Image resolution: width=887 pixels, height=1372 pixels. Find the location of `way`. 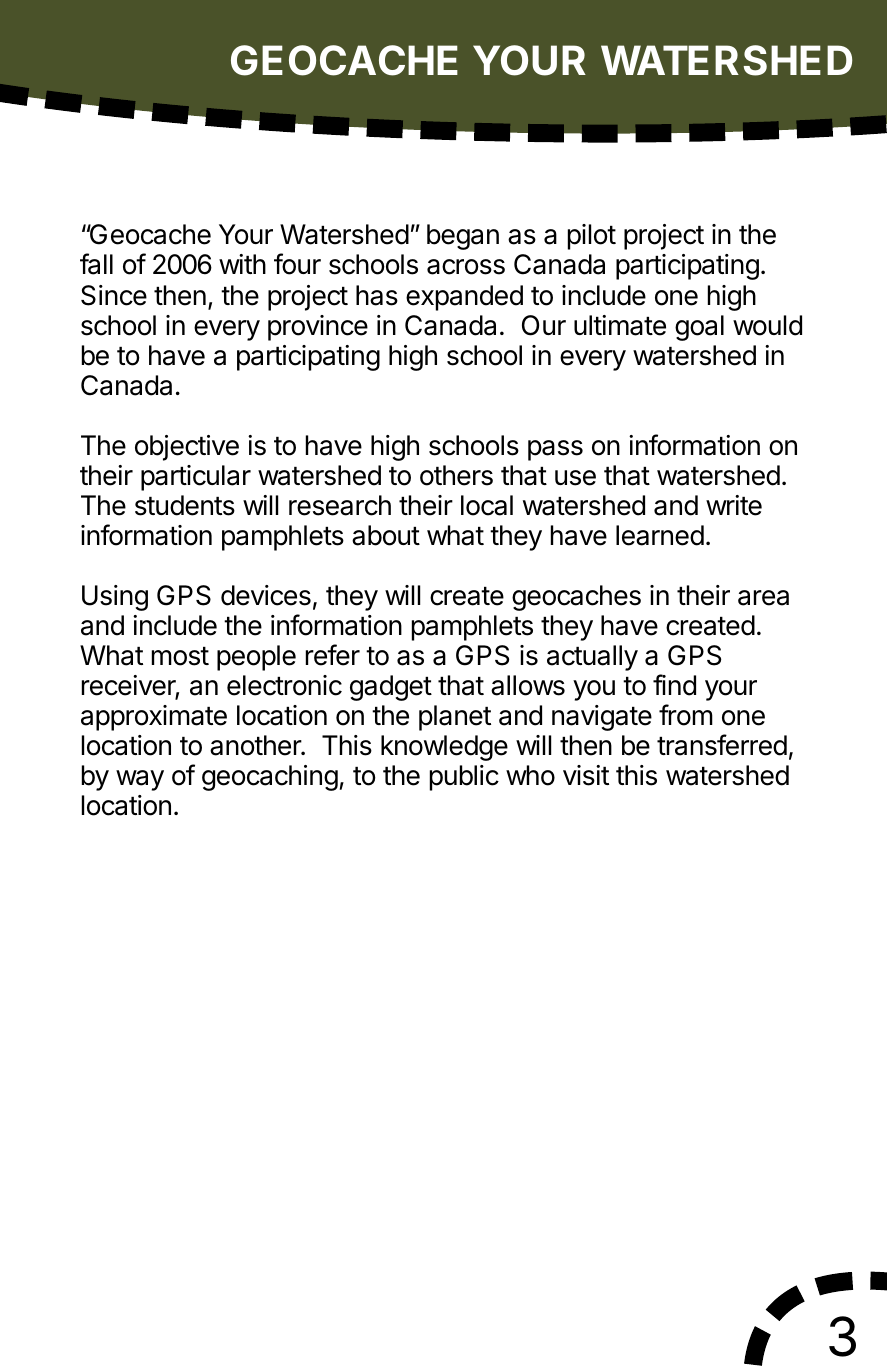

way is located at coordinates (140, 780).
